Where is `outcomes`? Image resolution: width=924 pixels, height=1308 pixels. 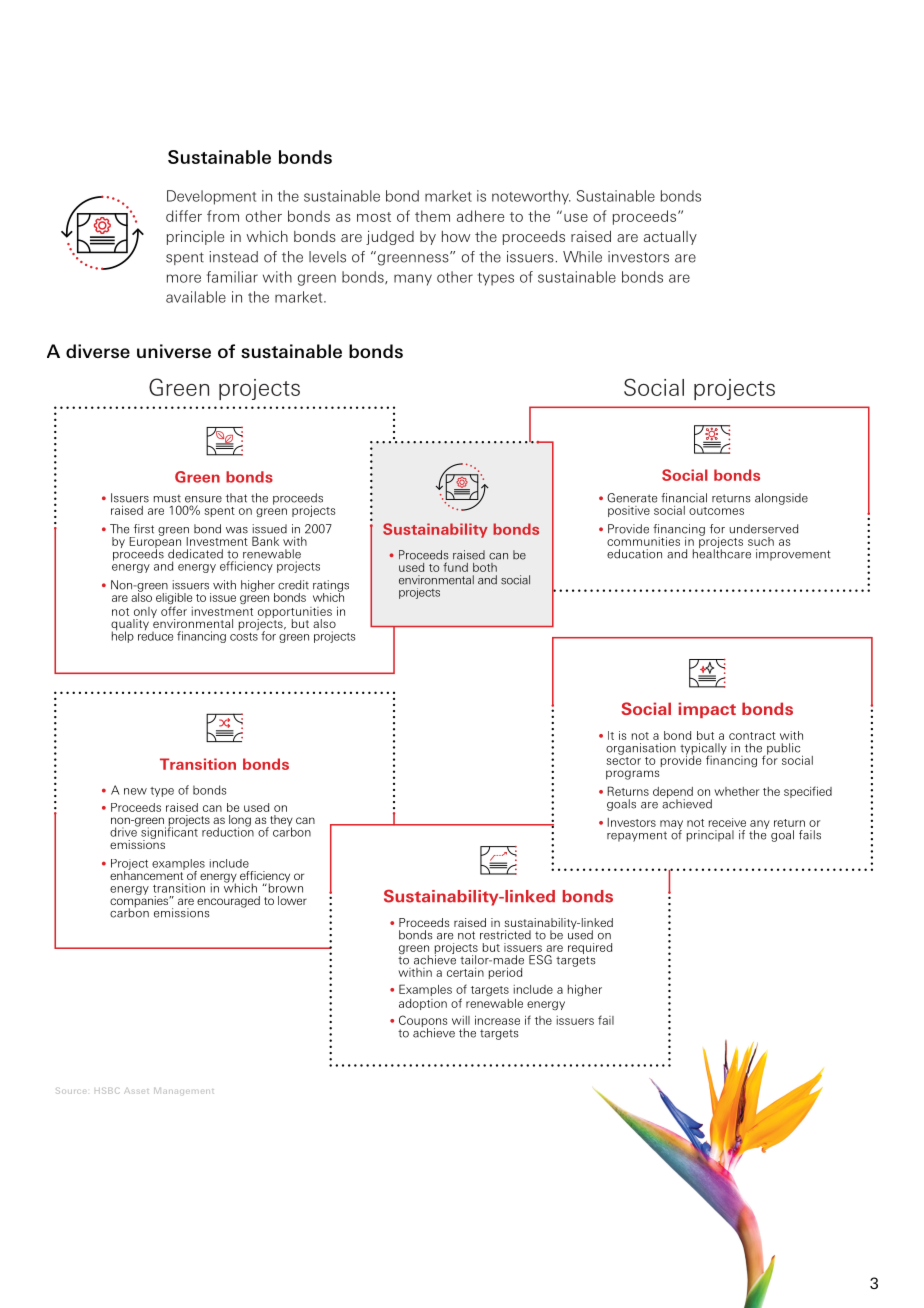 outcomes is located at coordinates (716, 511).
